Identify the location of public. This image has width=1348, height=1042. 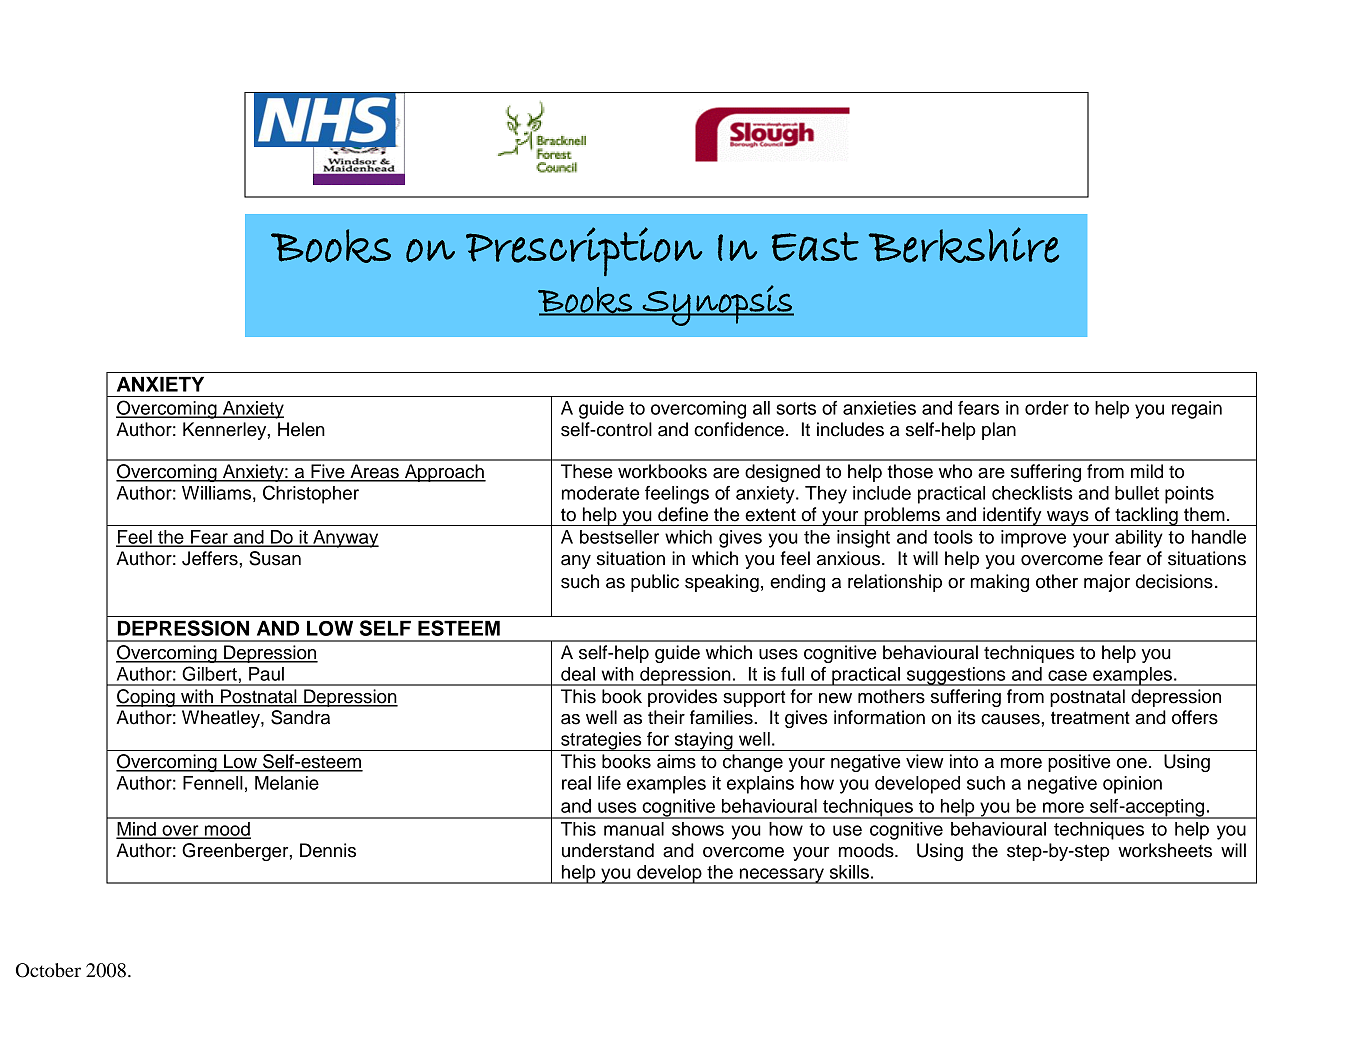
(655, 583).
